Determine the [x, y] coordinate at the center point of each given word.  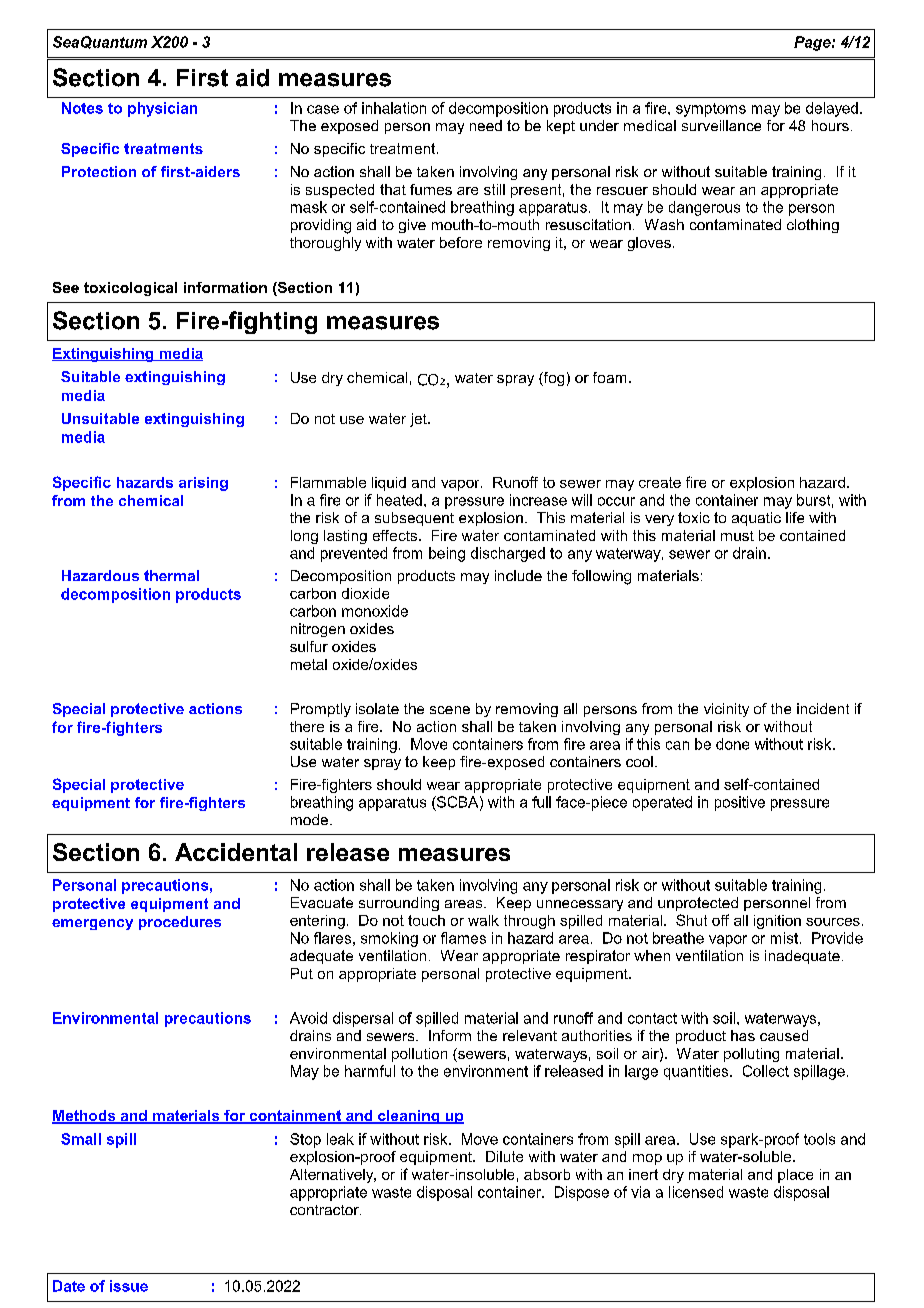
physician [162, 109]
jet [419, 420]
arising [203, 484]
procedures [180, 923]
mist [786, 938]
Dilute [504, 1156]
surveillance [721, 125]
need [486, 125]
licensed [696, 1192]
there [307, 726]
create [660, 482]
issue [129, 1286]
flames [463, 938]
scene [450, 710]
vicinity [726, 710]
